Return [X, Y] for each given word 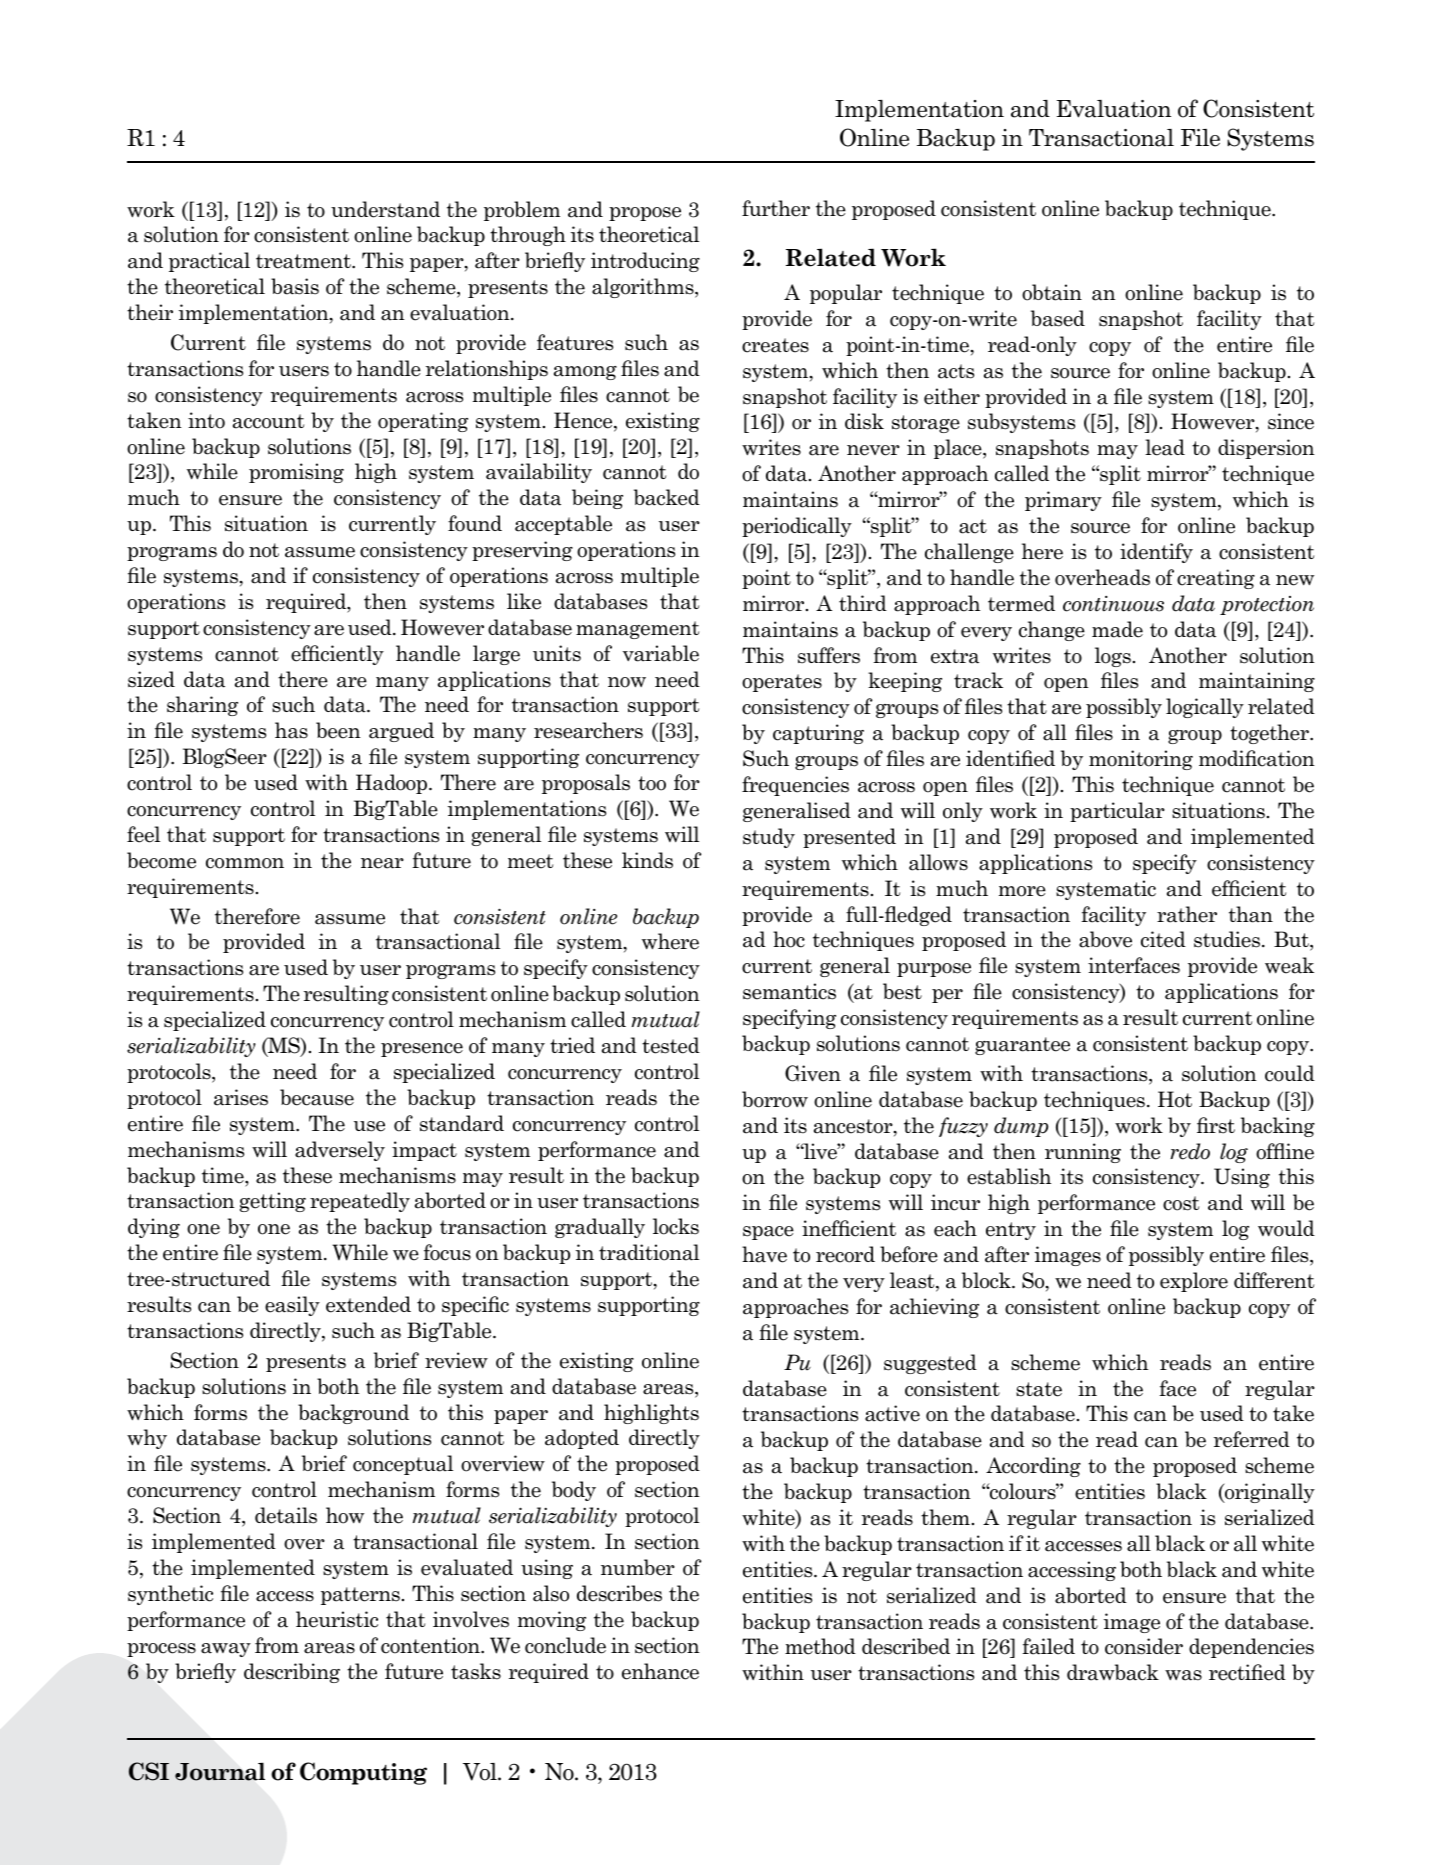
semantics [789, 991]
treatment [304, 261]
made [1117, 629]
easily [292, 1306]
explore [1194, 1282]
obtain [1052, 292]
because [317, 1097]
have [764, 1254]
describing [292, 1673]
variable [661, 653]
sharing [202, 706]
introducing [645, 262]
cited [1163, 939]
